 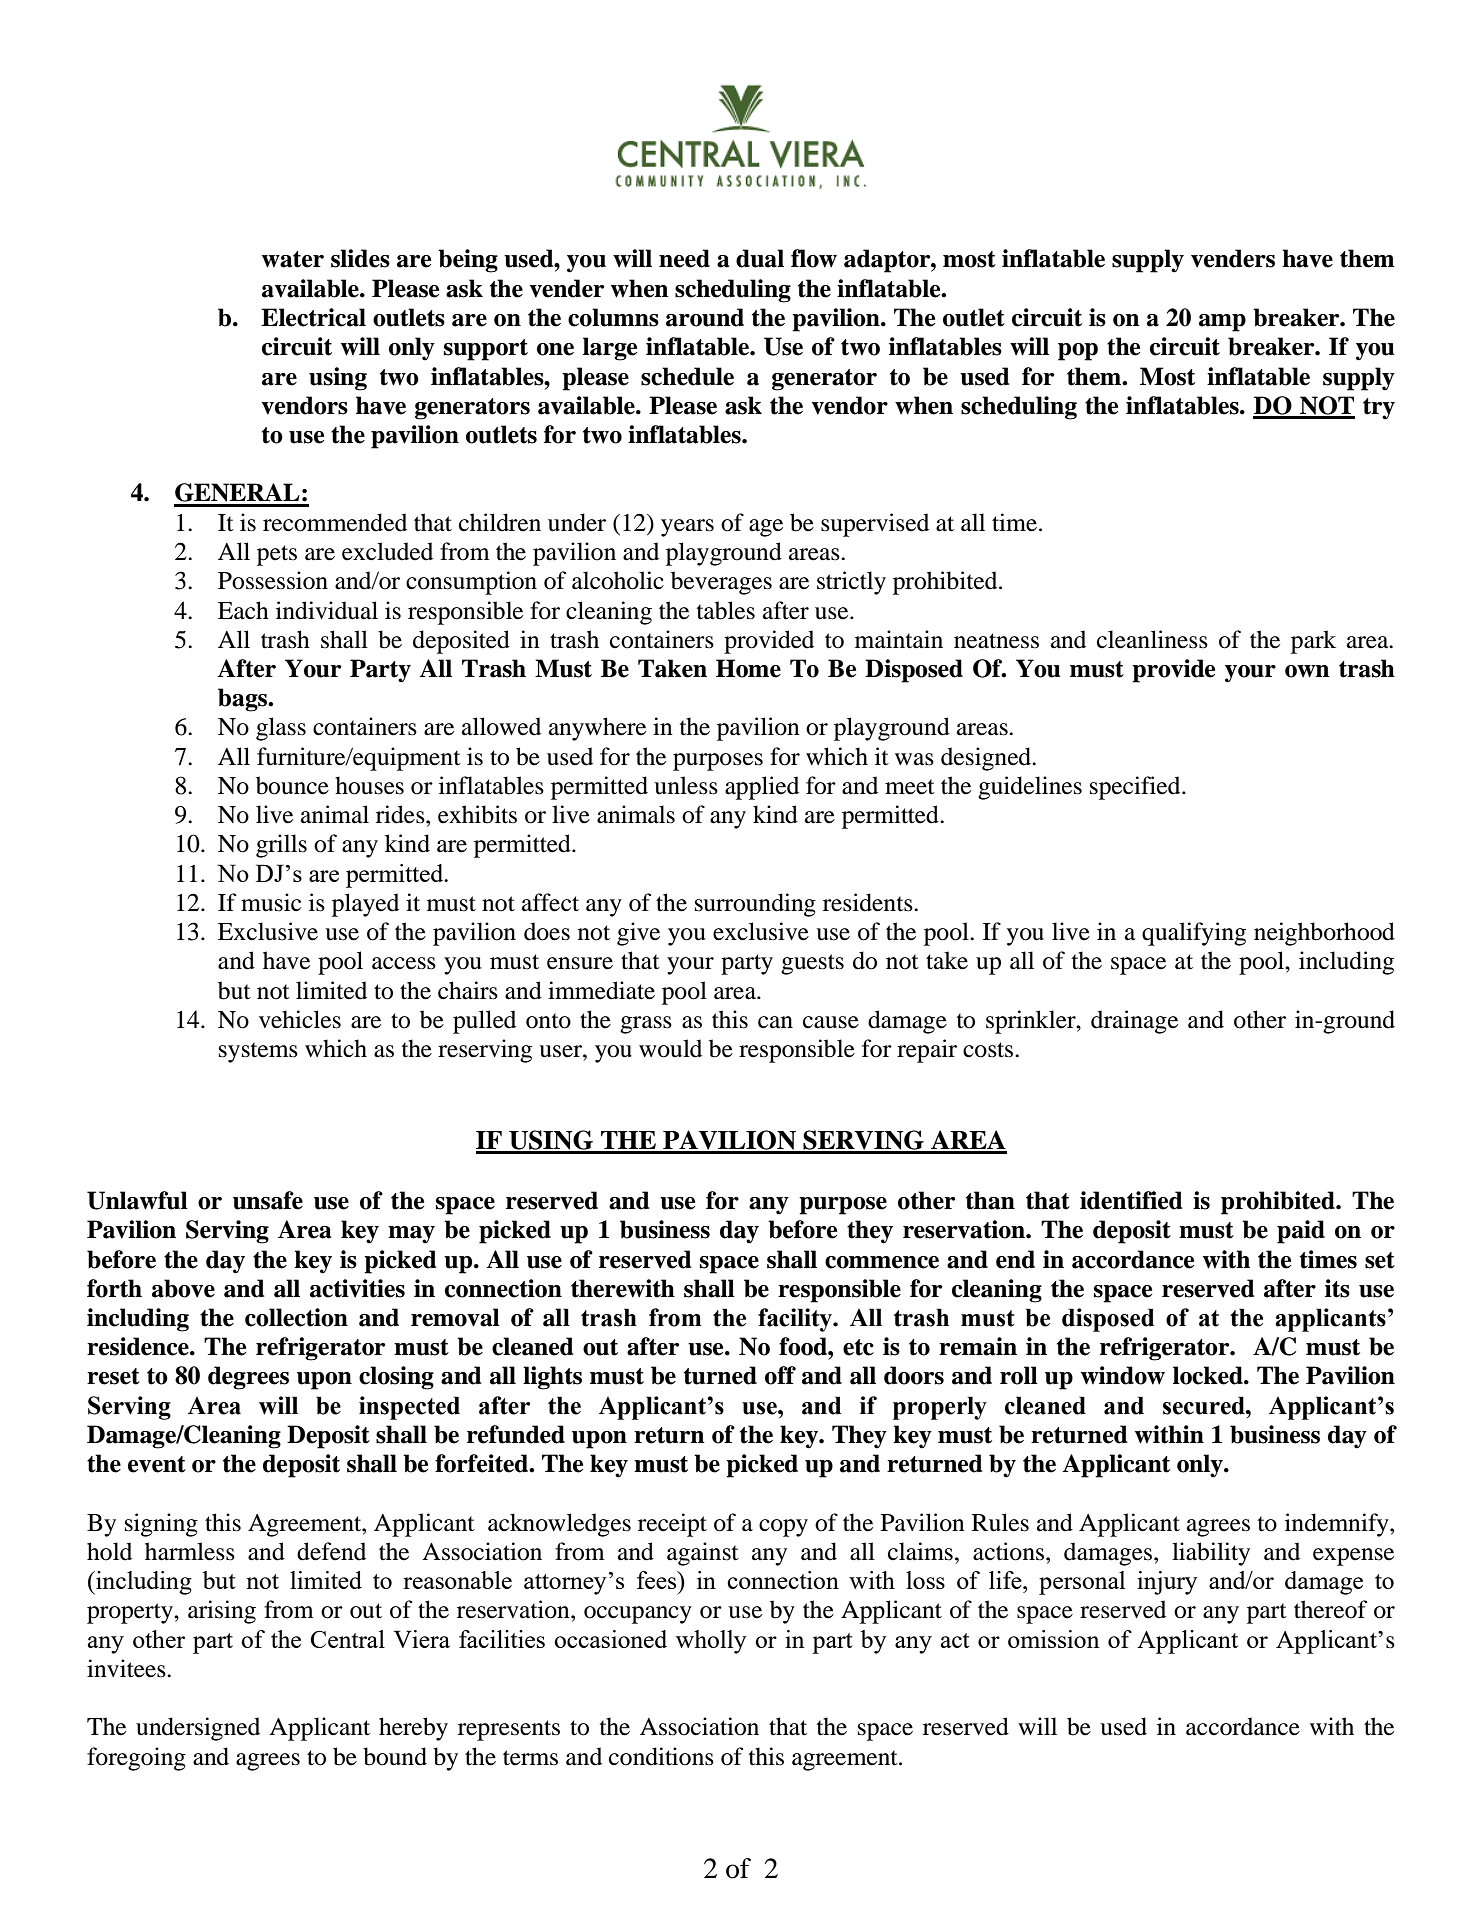 What do you see at coordinates (1134, 1022) in the screenshot?
I see `drainage` at bounding box center [1134, 1022].
